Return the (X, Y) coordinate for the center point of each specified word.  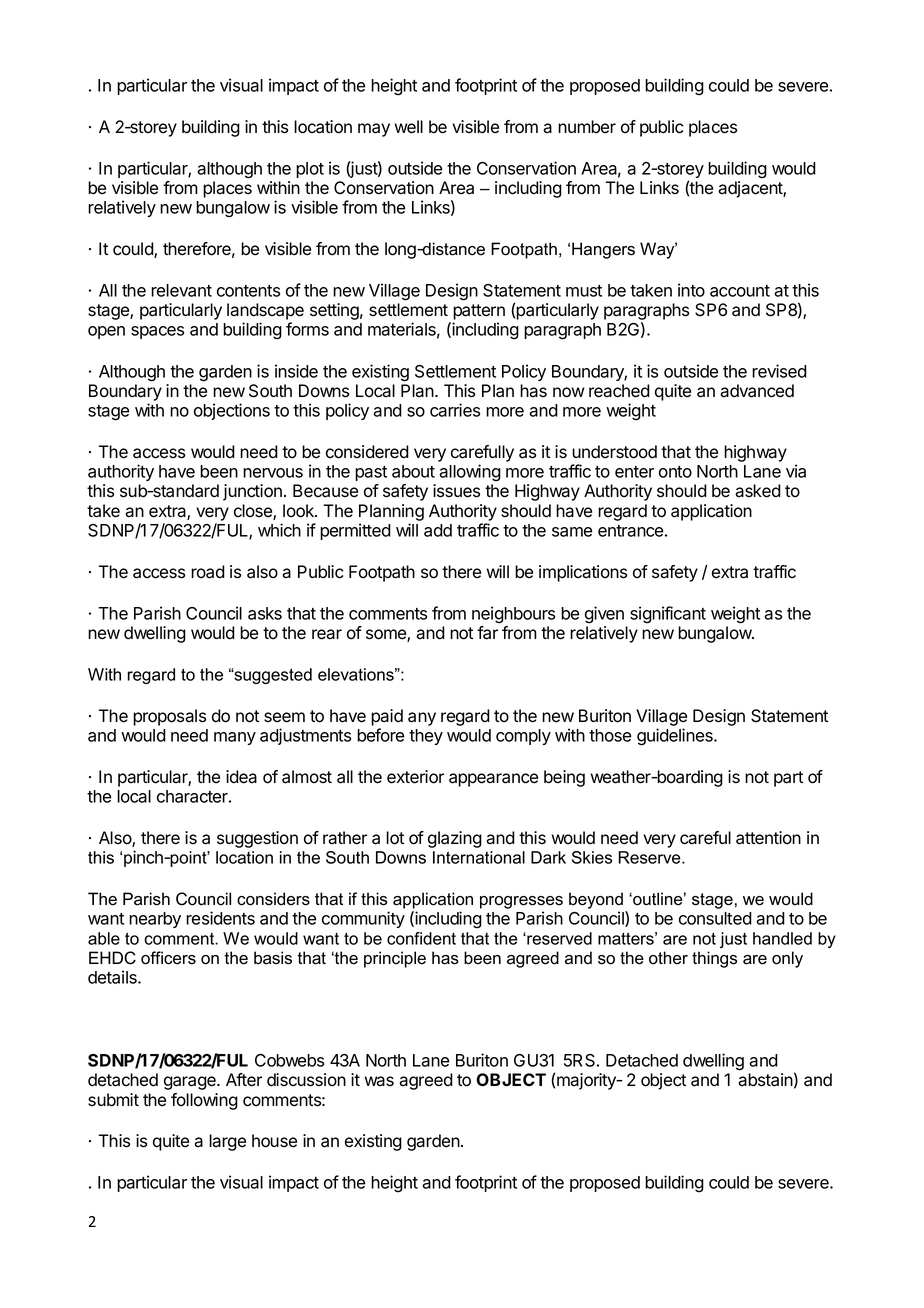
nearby (155, 920)
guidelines (676, 737)
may (374, 130)
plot (310, 170)
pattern (479, 312)
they (426, 737)
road (208, 572)
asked (758, 491)
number (587, 127)
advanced (757, 391)
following (204, 1101)
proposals (169, 717)
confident (421, 938)
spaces (157, 332)
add (438, 530)
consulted (715, 918)
